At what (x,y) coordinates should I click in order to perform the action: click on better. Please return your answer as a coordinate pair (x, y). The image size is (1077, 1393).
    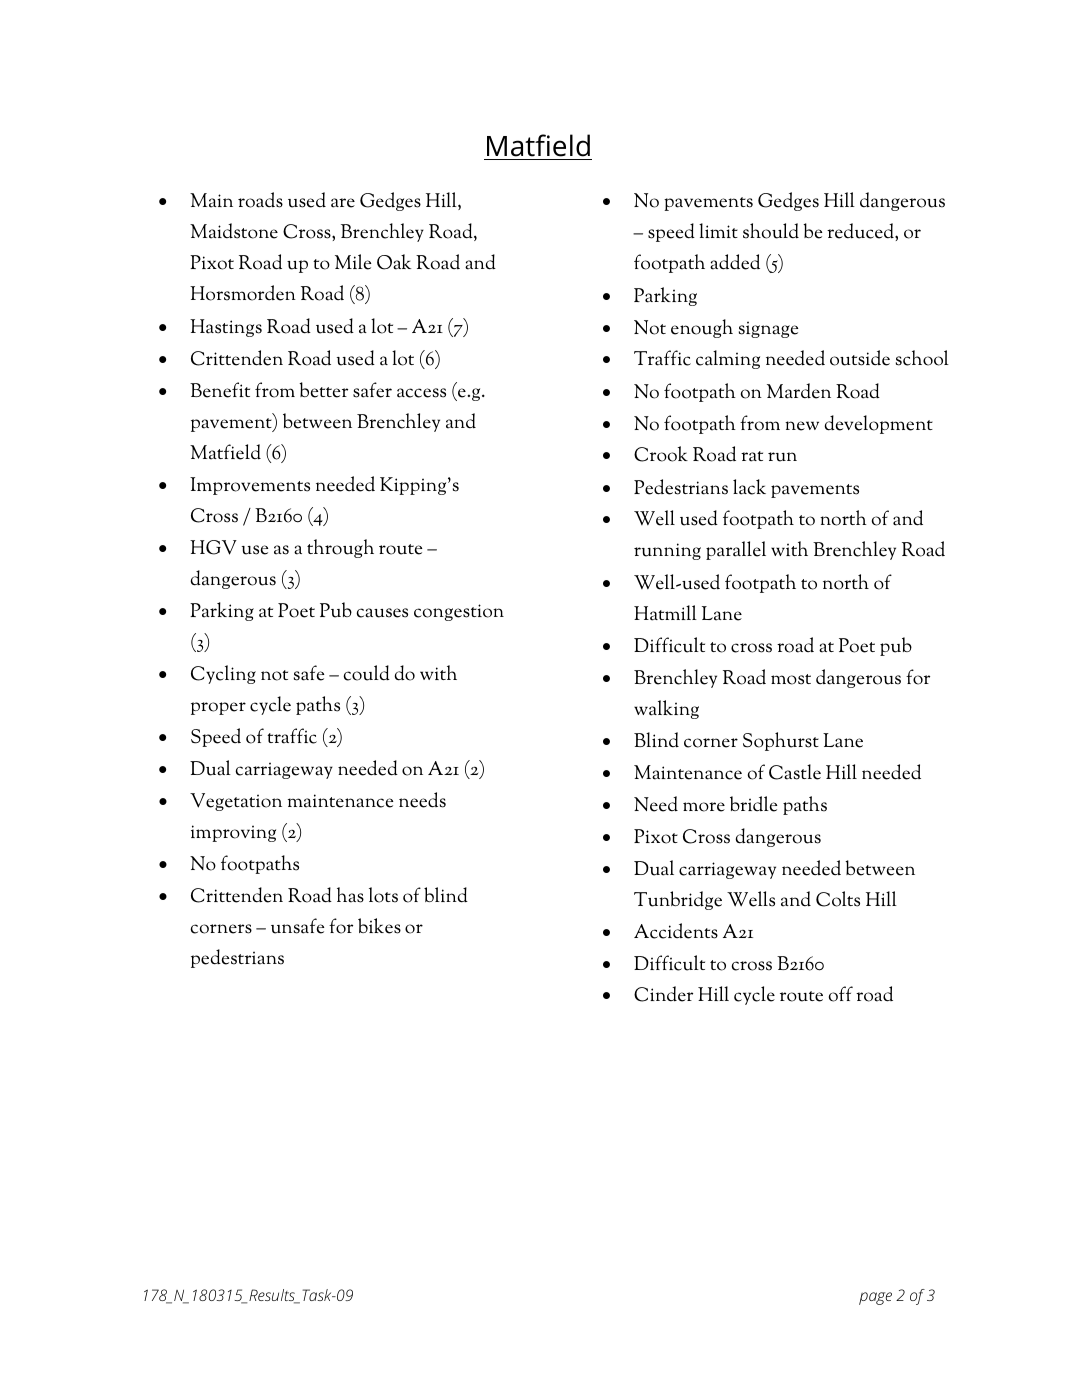
    Looking at the image, I should click on (323, 390).
